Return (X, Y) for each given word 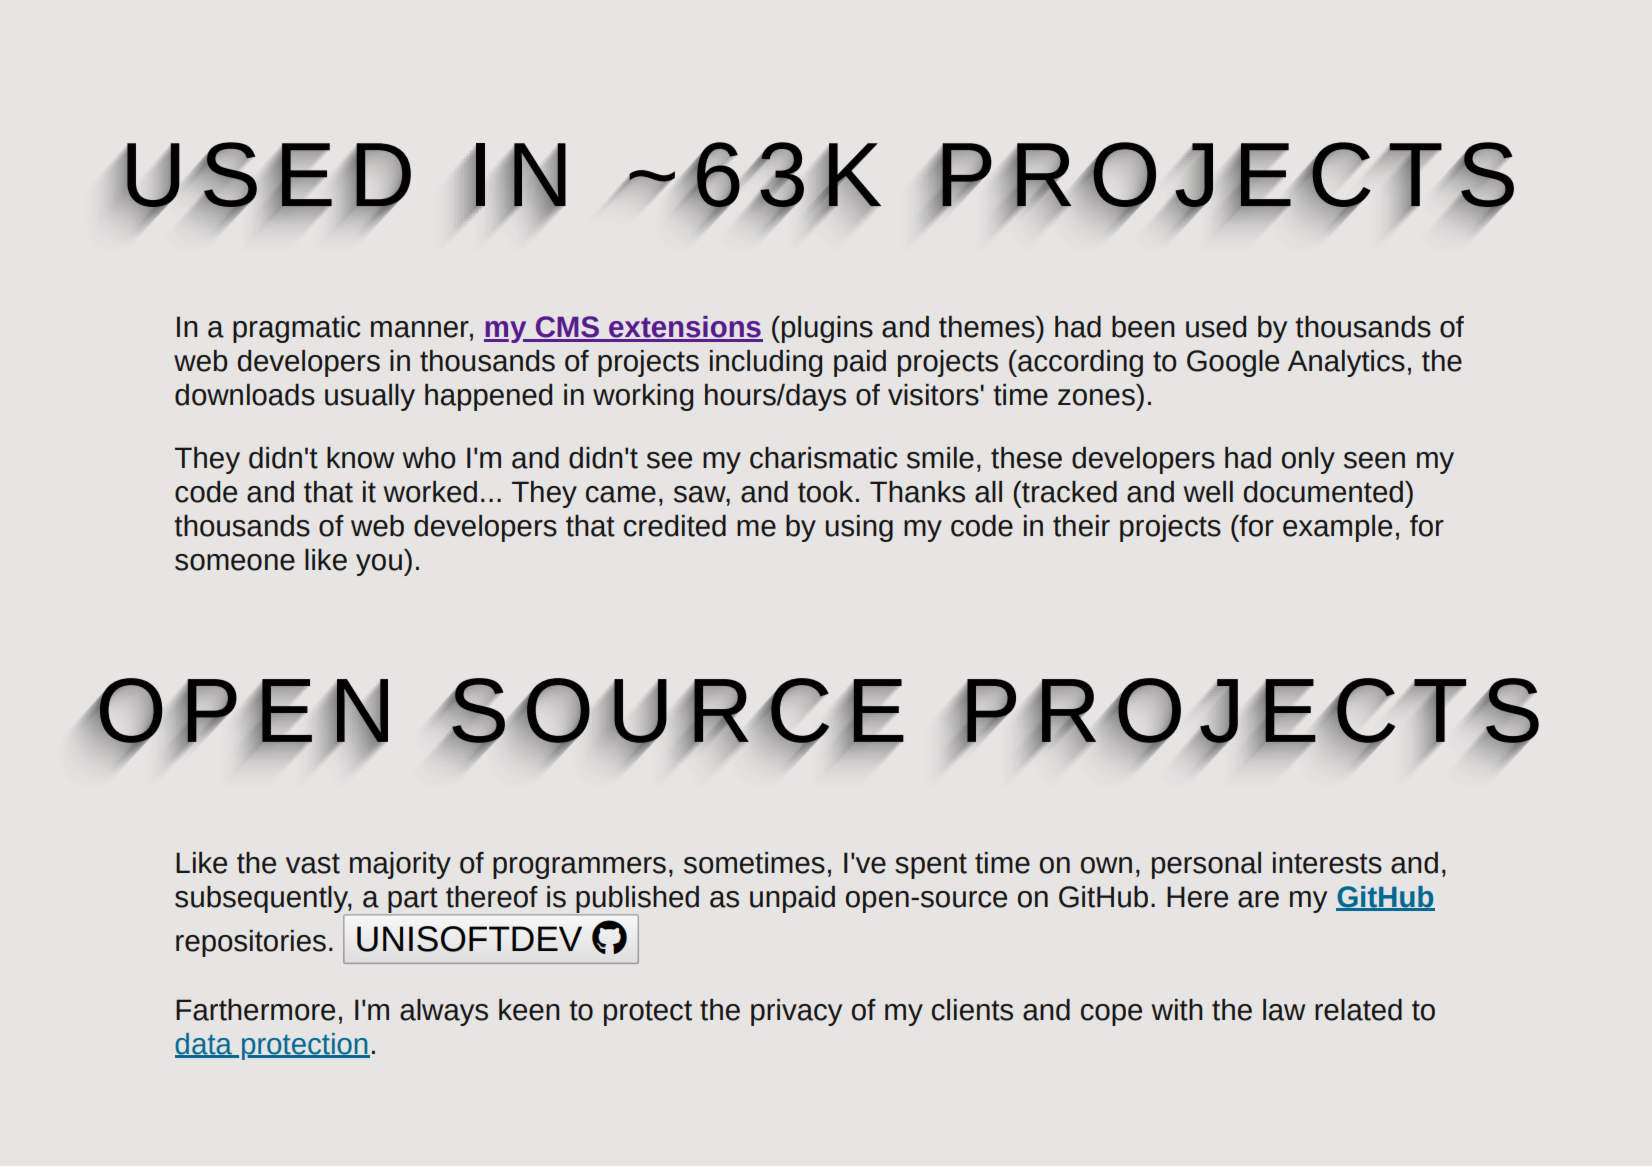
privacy (796, 1012)
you (379, 565)
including (766, 363)
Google (1233, 363)
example (1337, 528)
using (859, 528)
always (444, 1012)
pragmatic (296, 329)
